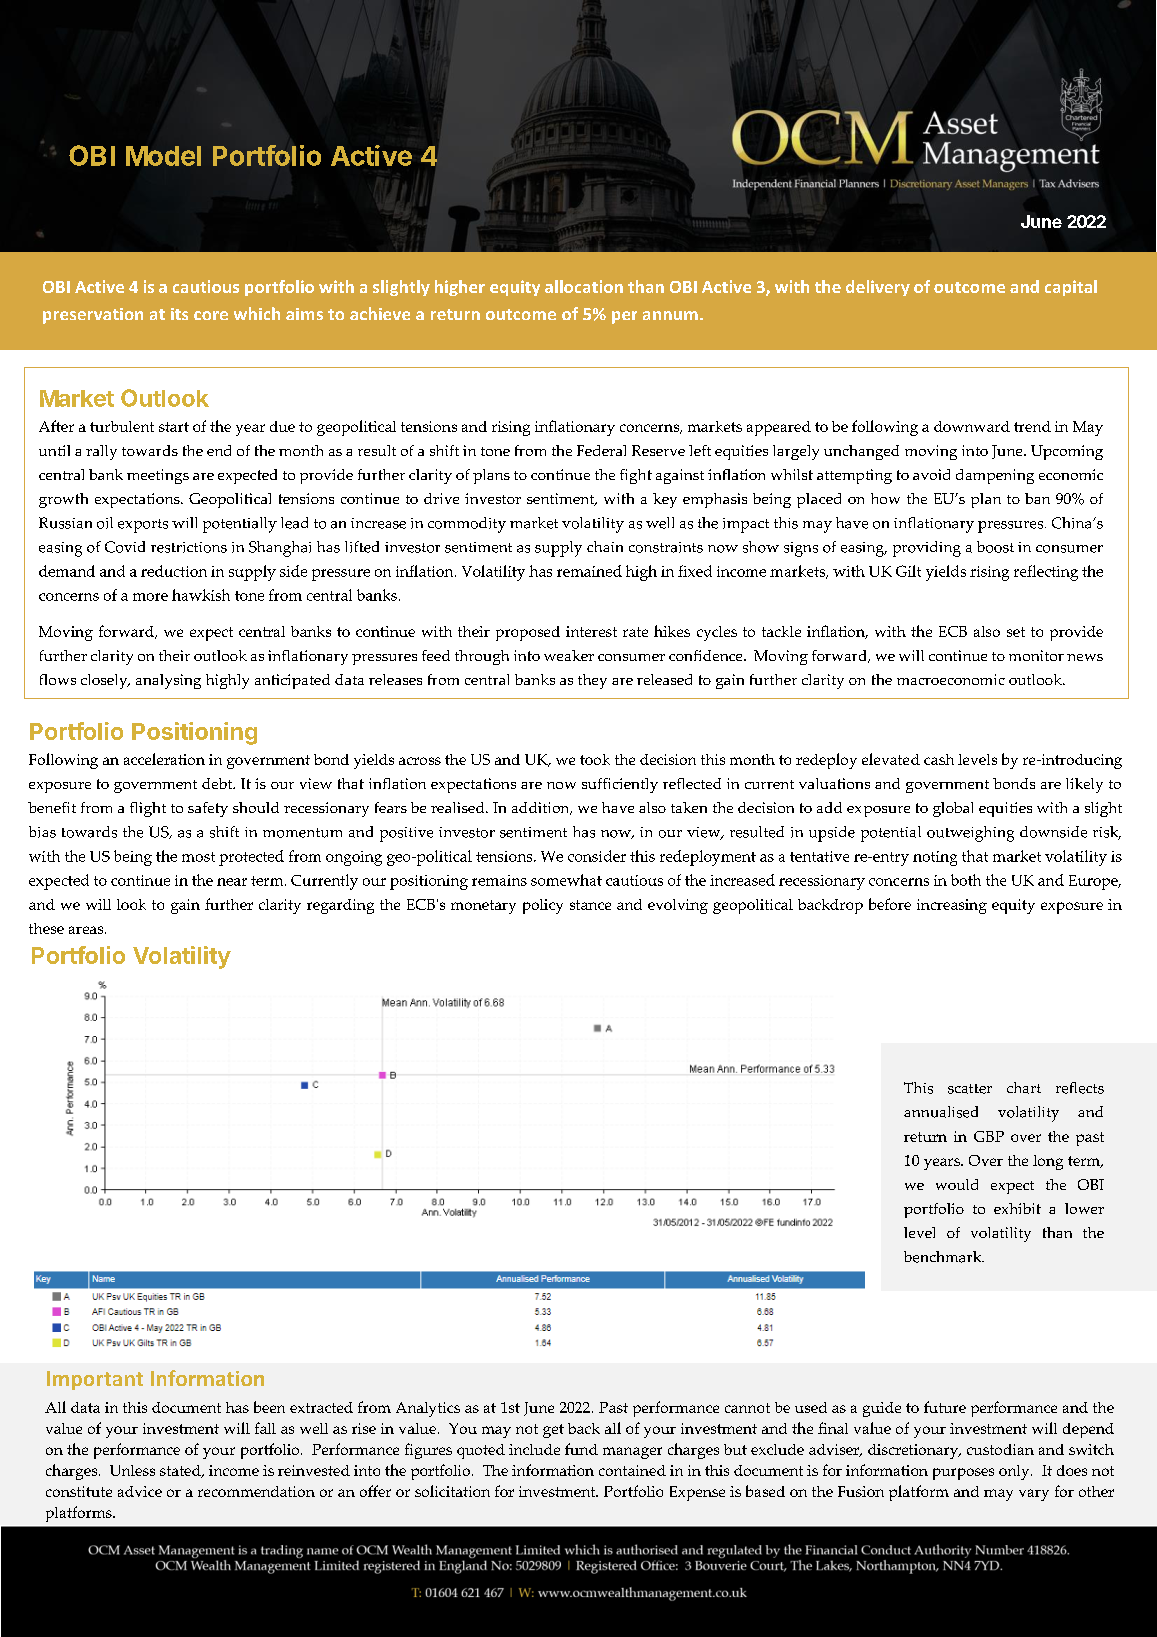 The height and width of the document is (1637, 1157). I want to click on GBP, so click(989, 1136).
